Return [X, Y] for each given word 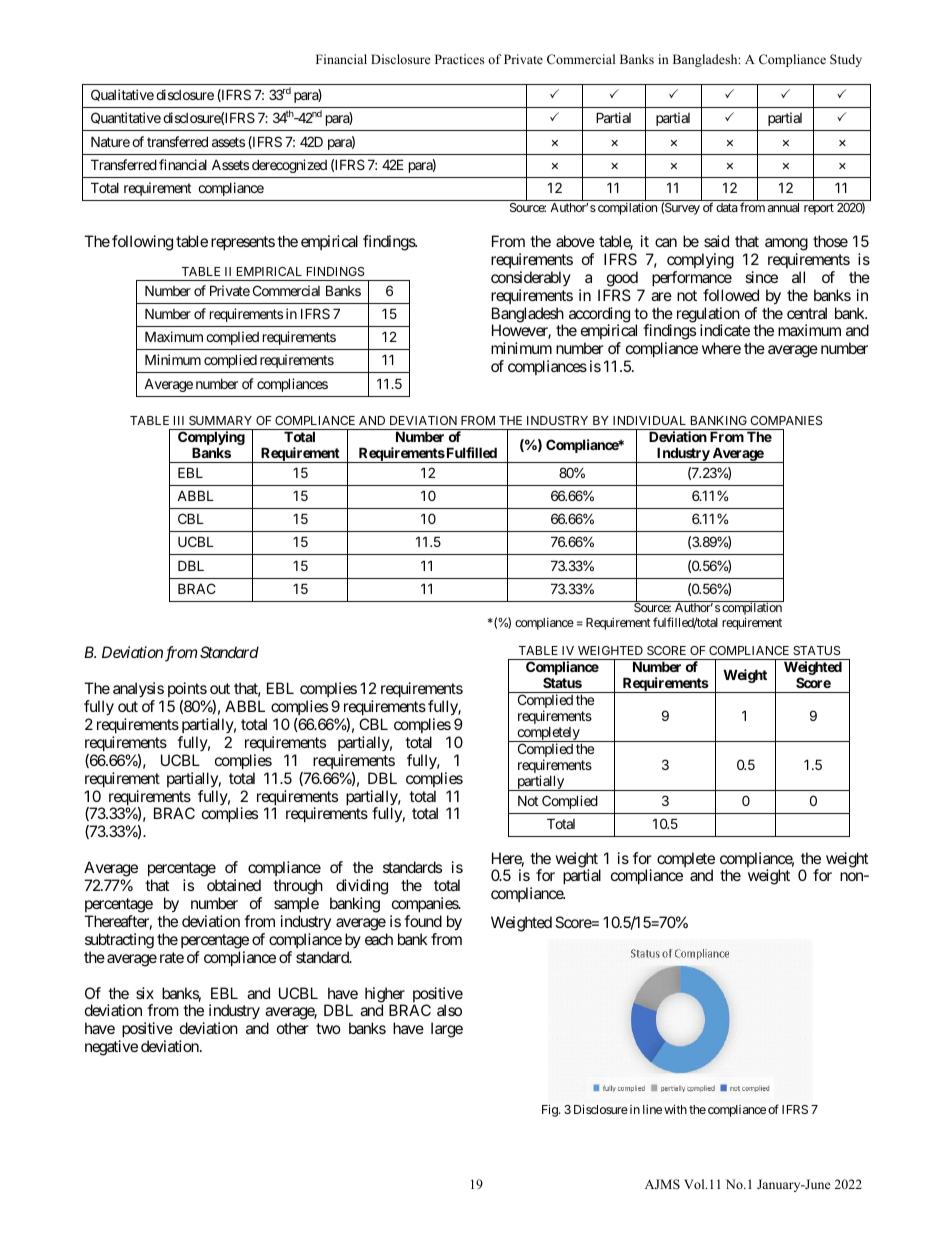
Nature [110, 141]
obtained [234, 885]
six [145, 993]
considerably [531, 278]
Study [846, 60]
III [179, 420]
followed [731, 295]
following [142, 243]
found [423, 921]
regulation [708, 316]
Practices [459, 59]
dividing [362, 887]
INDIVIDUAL [649, 420]
